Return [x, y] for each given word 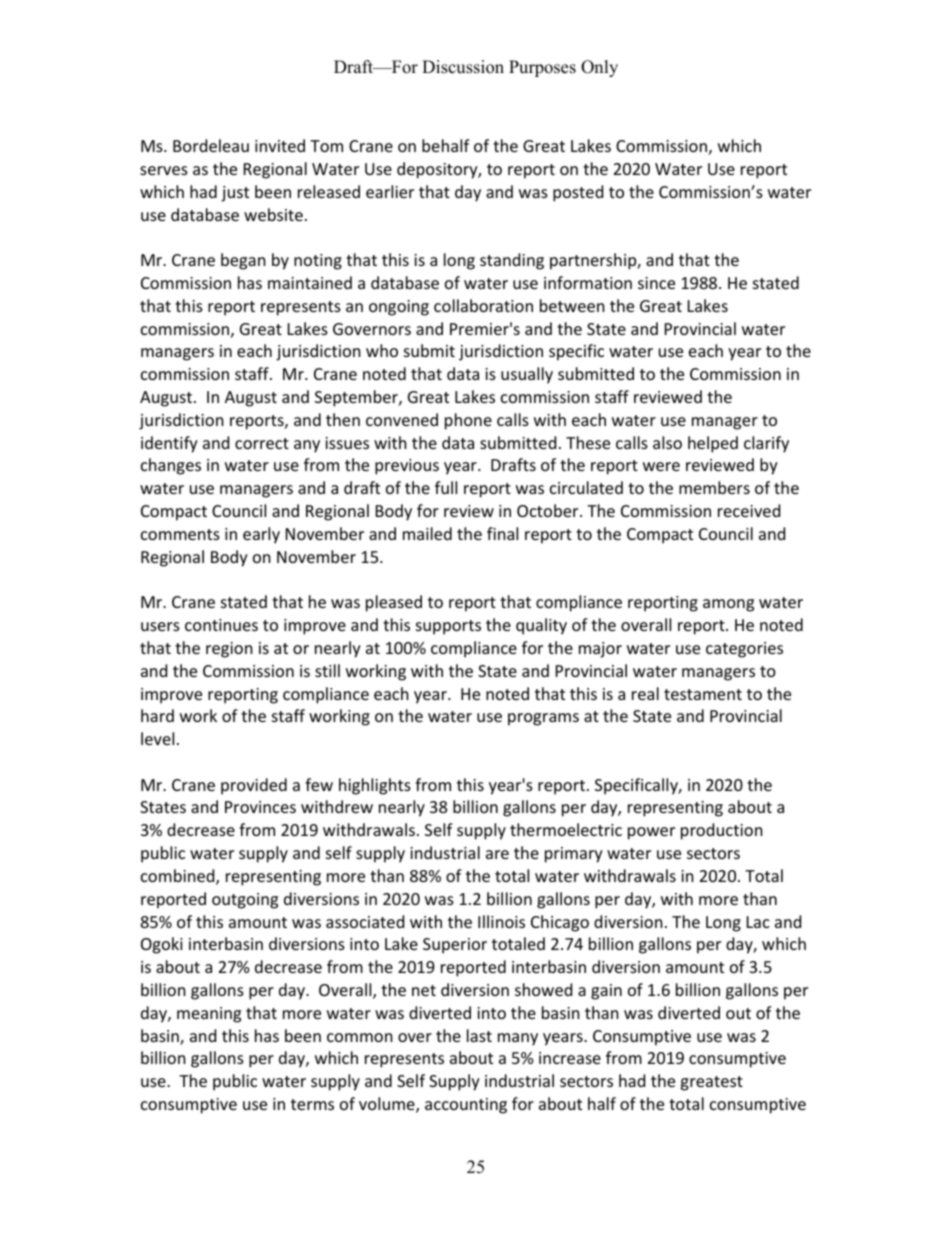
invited [280, 145]
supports [448, 627]
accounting [466, 1106]
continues [221, 625]
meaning [209, 1015]
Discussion [463, 67]
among [728, 605]
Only [599, 68]
